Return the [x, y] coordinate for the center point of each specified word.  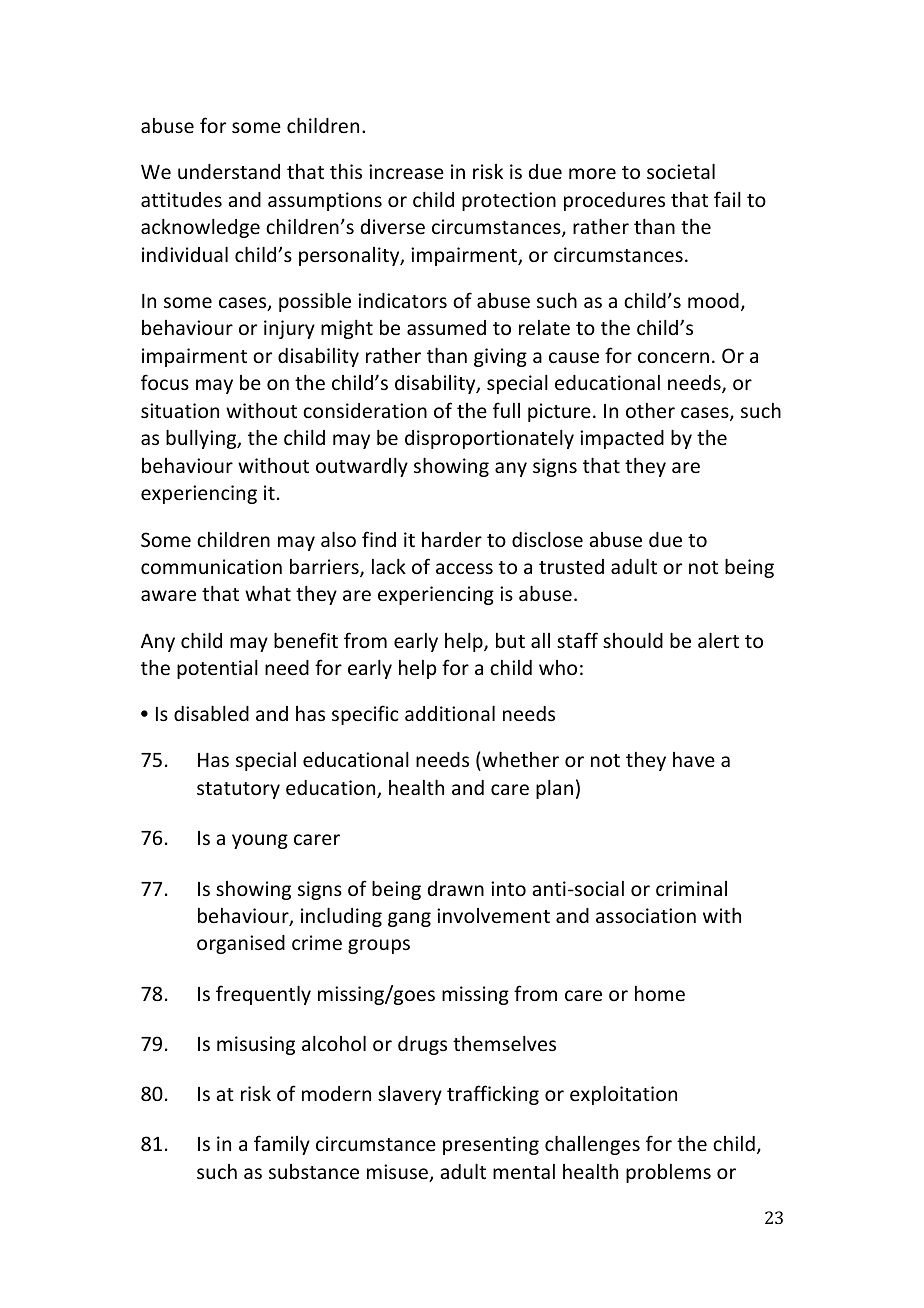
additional [450, 713]
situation [180, 410]
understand [229, 171]
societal [681, 171]
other [650, 410]
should [633, 640]
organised [241, 944]
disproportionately [489, 439]
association [646, 915]
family [282, 1145]
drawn [456, 888]
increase [406, 171]
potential [217, 669]
